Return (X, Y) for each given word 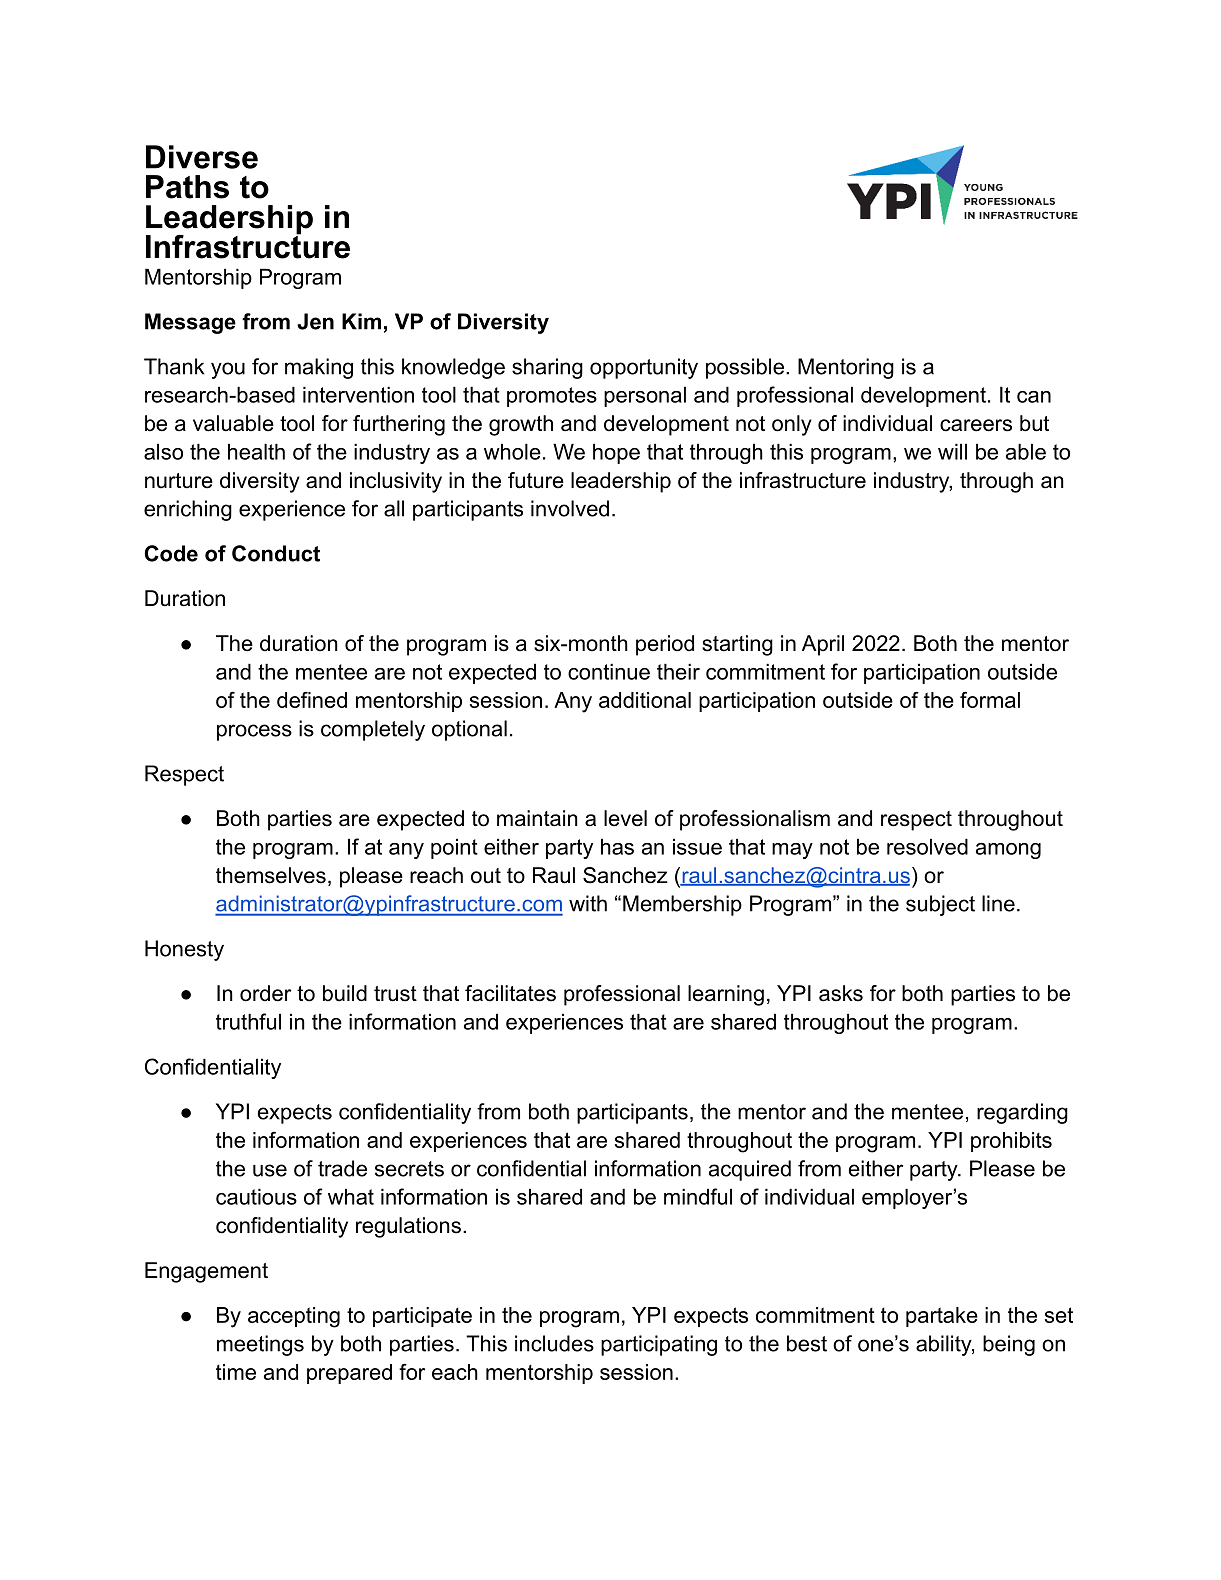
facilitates (510, 993)
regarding (1022, 1113)
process (254, 732)
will (952, 451)
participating (659, 1345)
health (256, 451)
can (1034, 397)
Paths (187, 187)
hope (616, 453)
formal (990, 700)
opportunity (644, 368)
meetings (260, 1345)
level (625, 818)
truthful (248, 1021)
